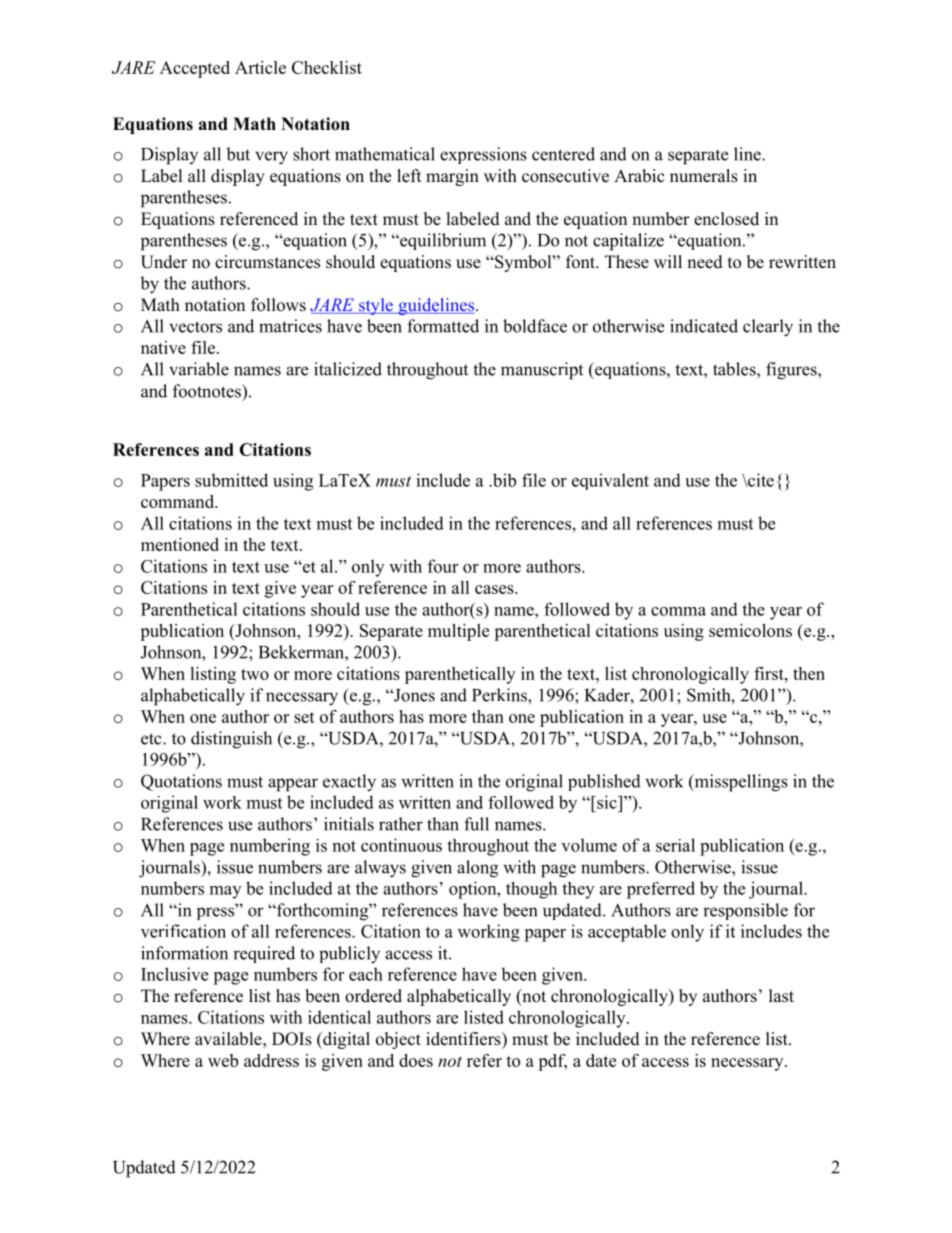 This document has height=1233, width=952. What do you see at coordinates (770, 673) in the document?
I see `first` at bounding box center [770, 673].
